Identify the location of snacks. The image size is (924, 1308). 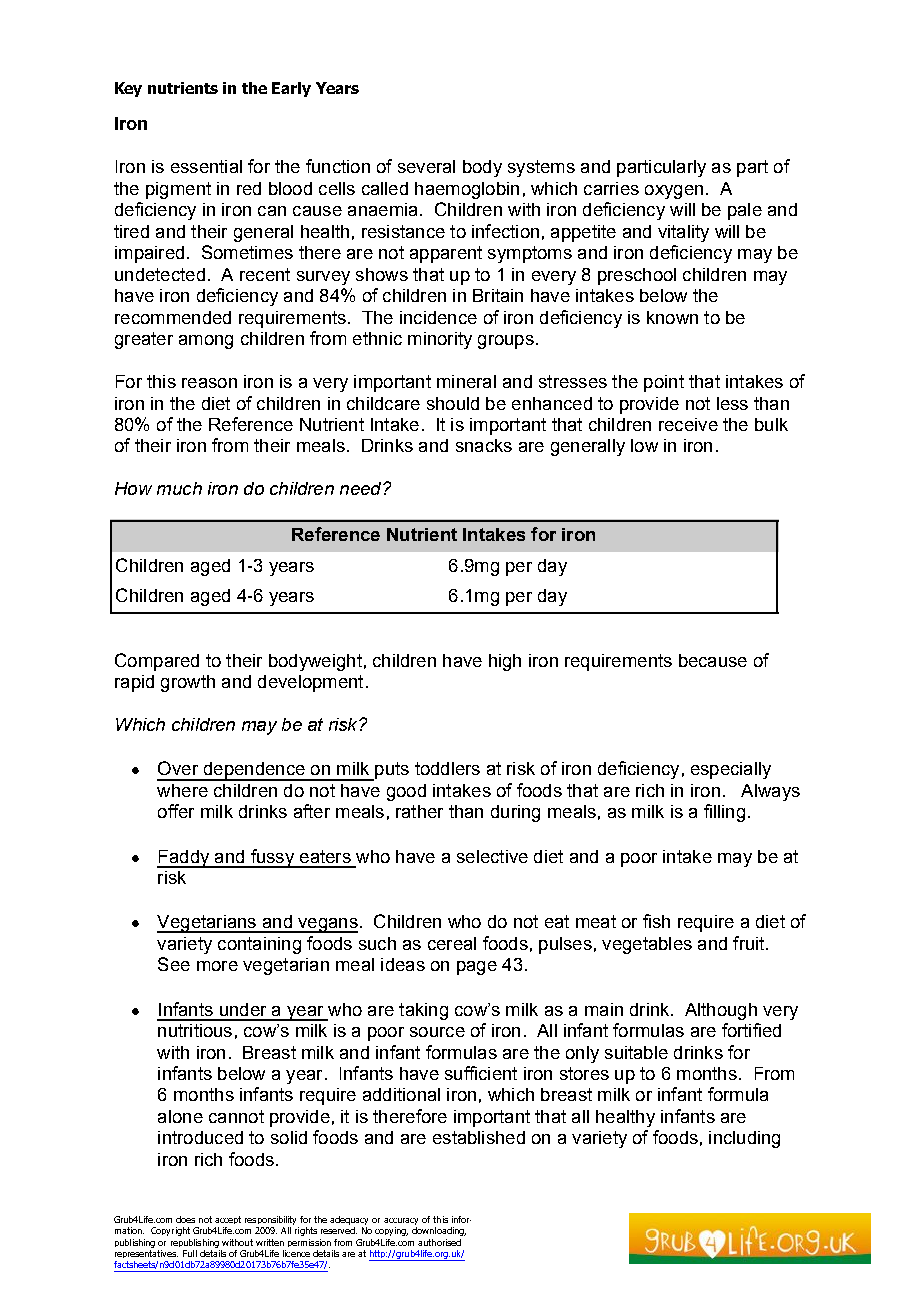
(484, 445).
